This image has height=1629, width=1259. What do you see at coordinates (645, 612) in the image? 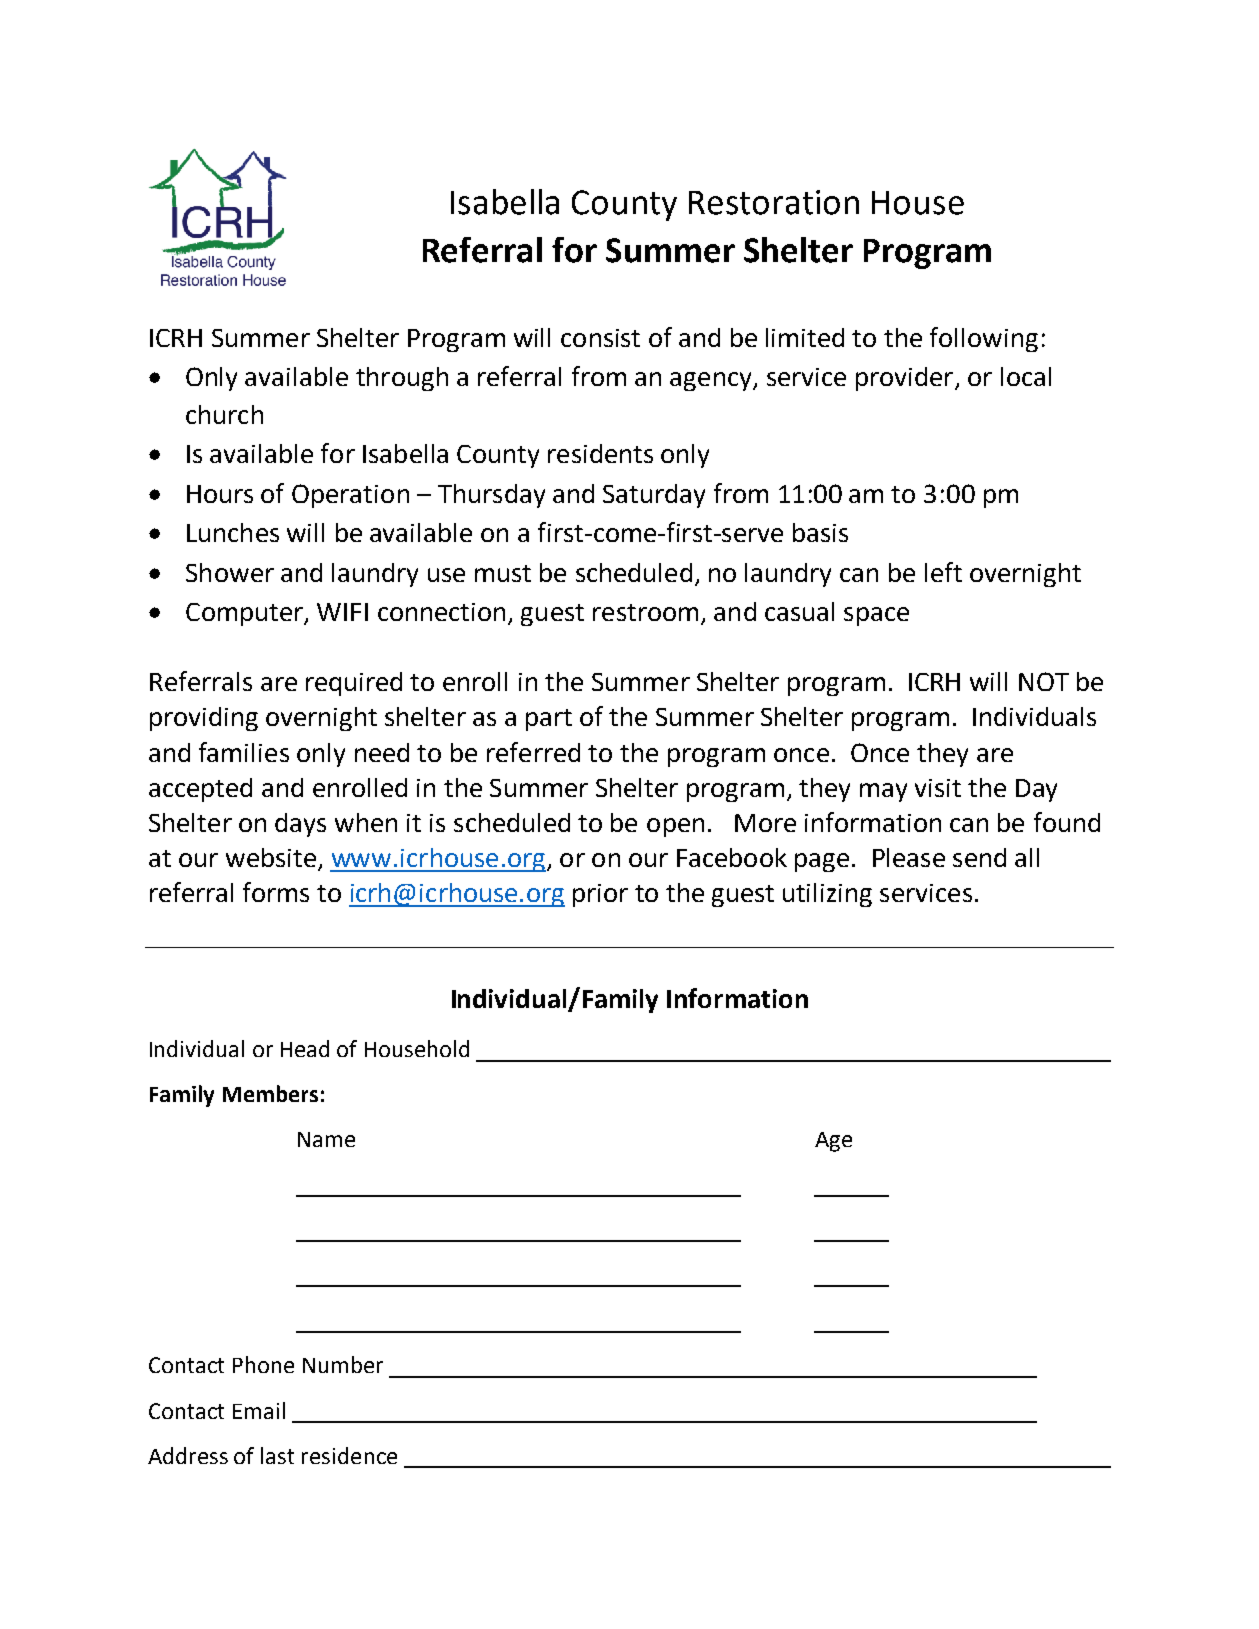
I see `restroom` at bounding box center [645, 612].
